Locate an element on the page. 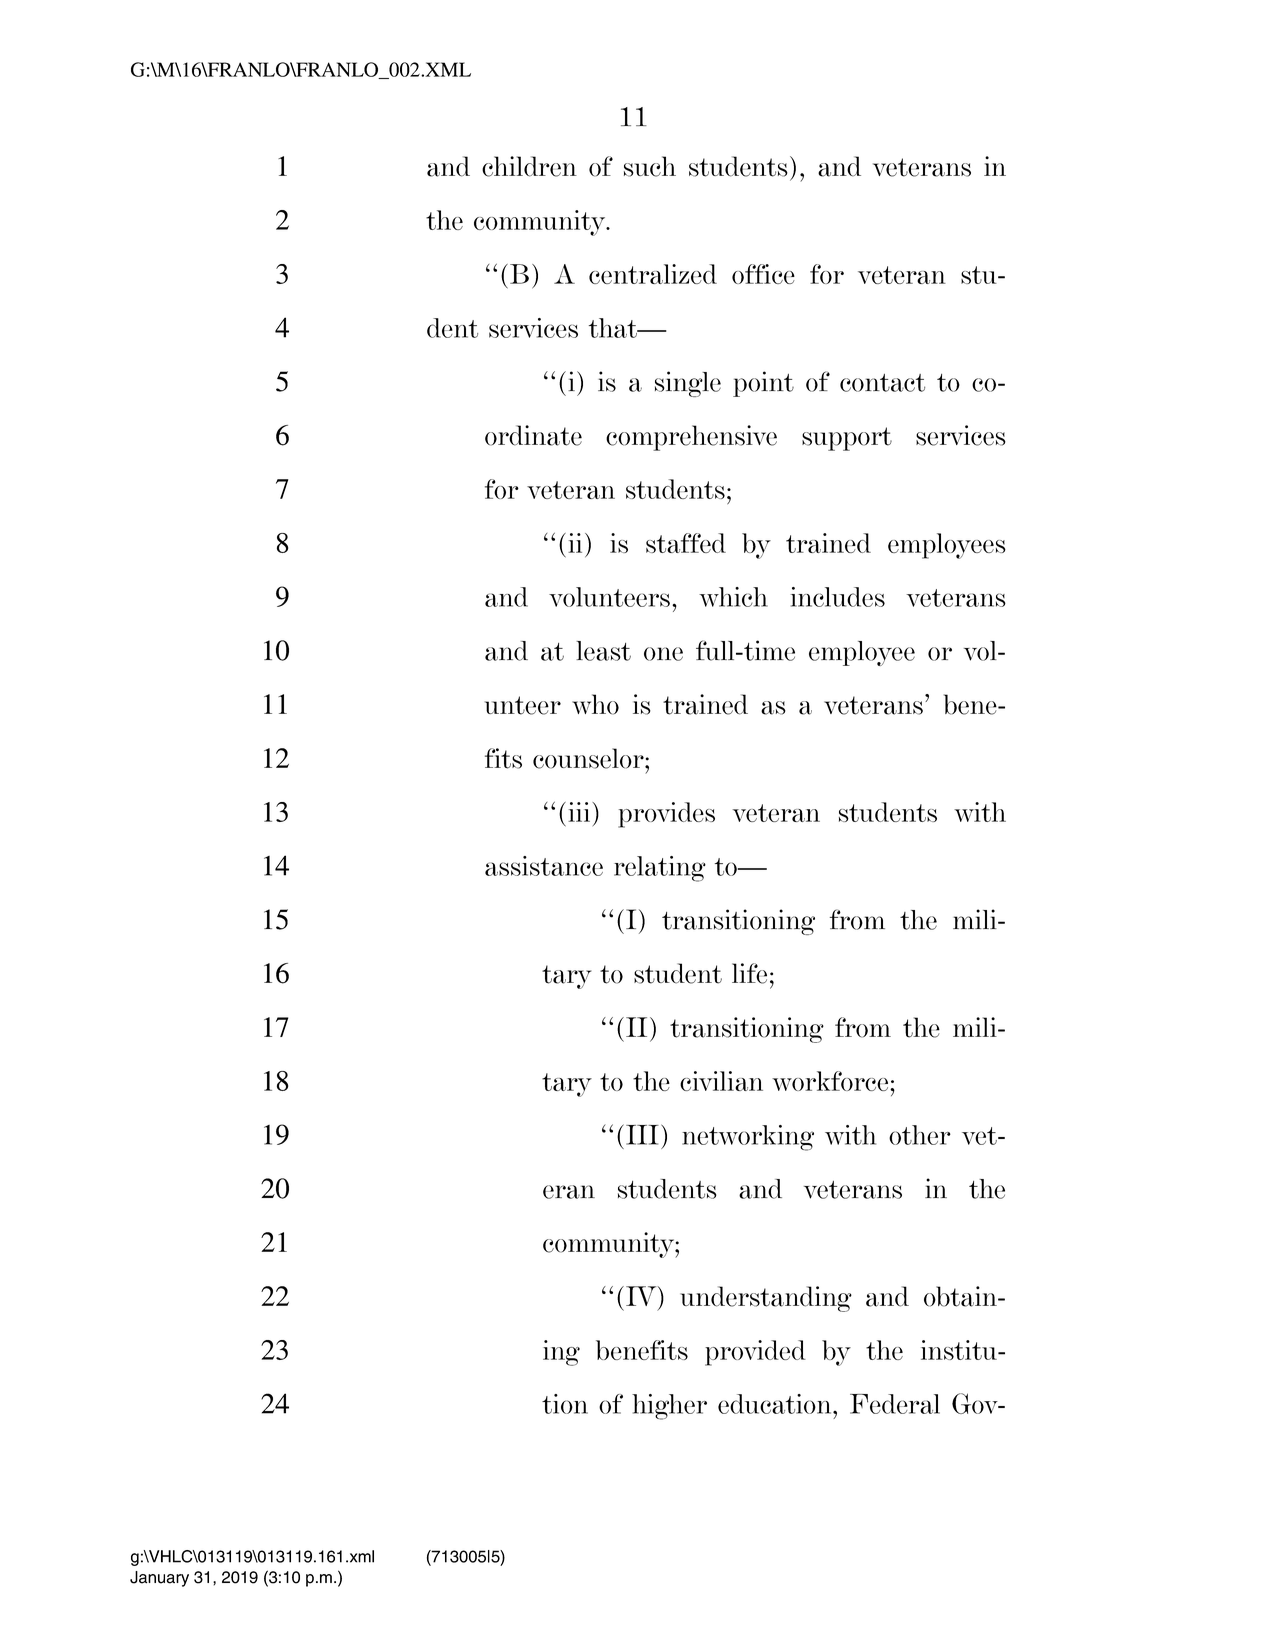 Image resolution: width=1267 pixels, height=1639 pixels. January is located at coordinates (159, 1579).
